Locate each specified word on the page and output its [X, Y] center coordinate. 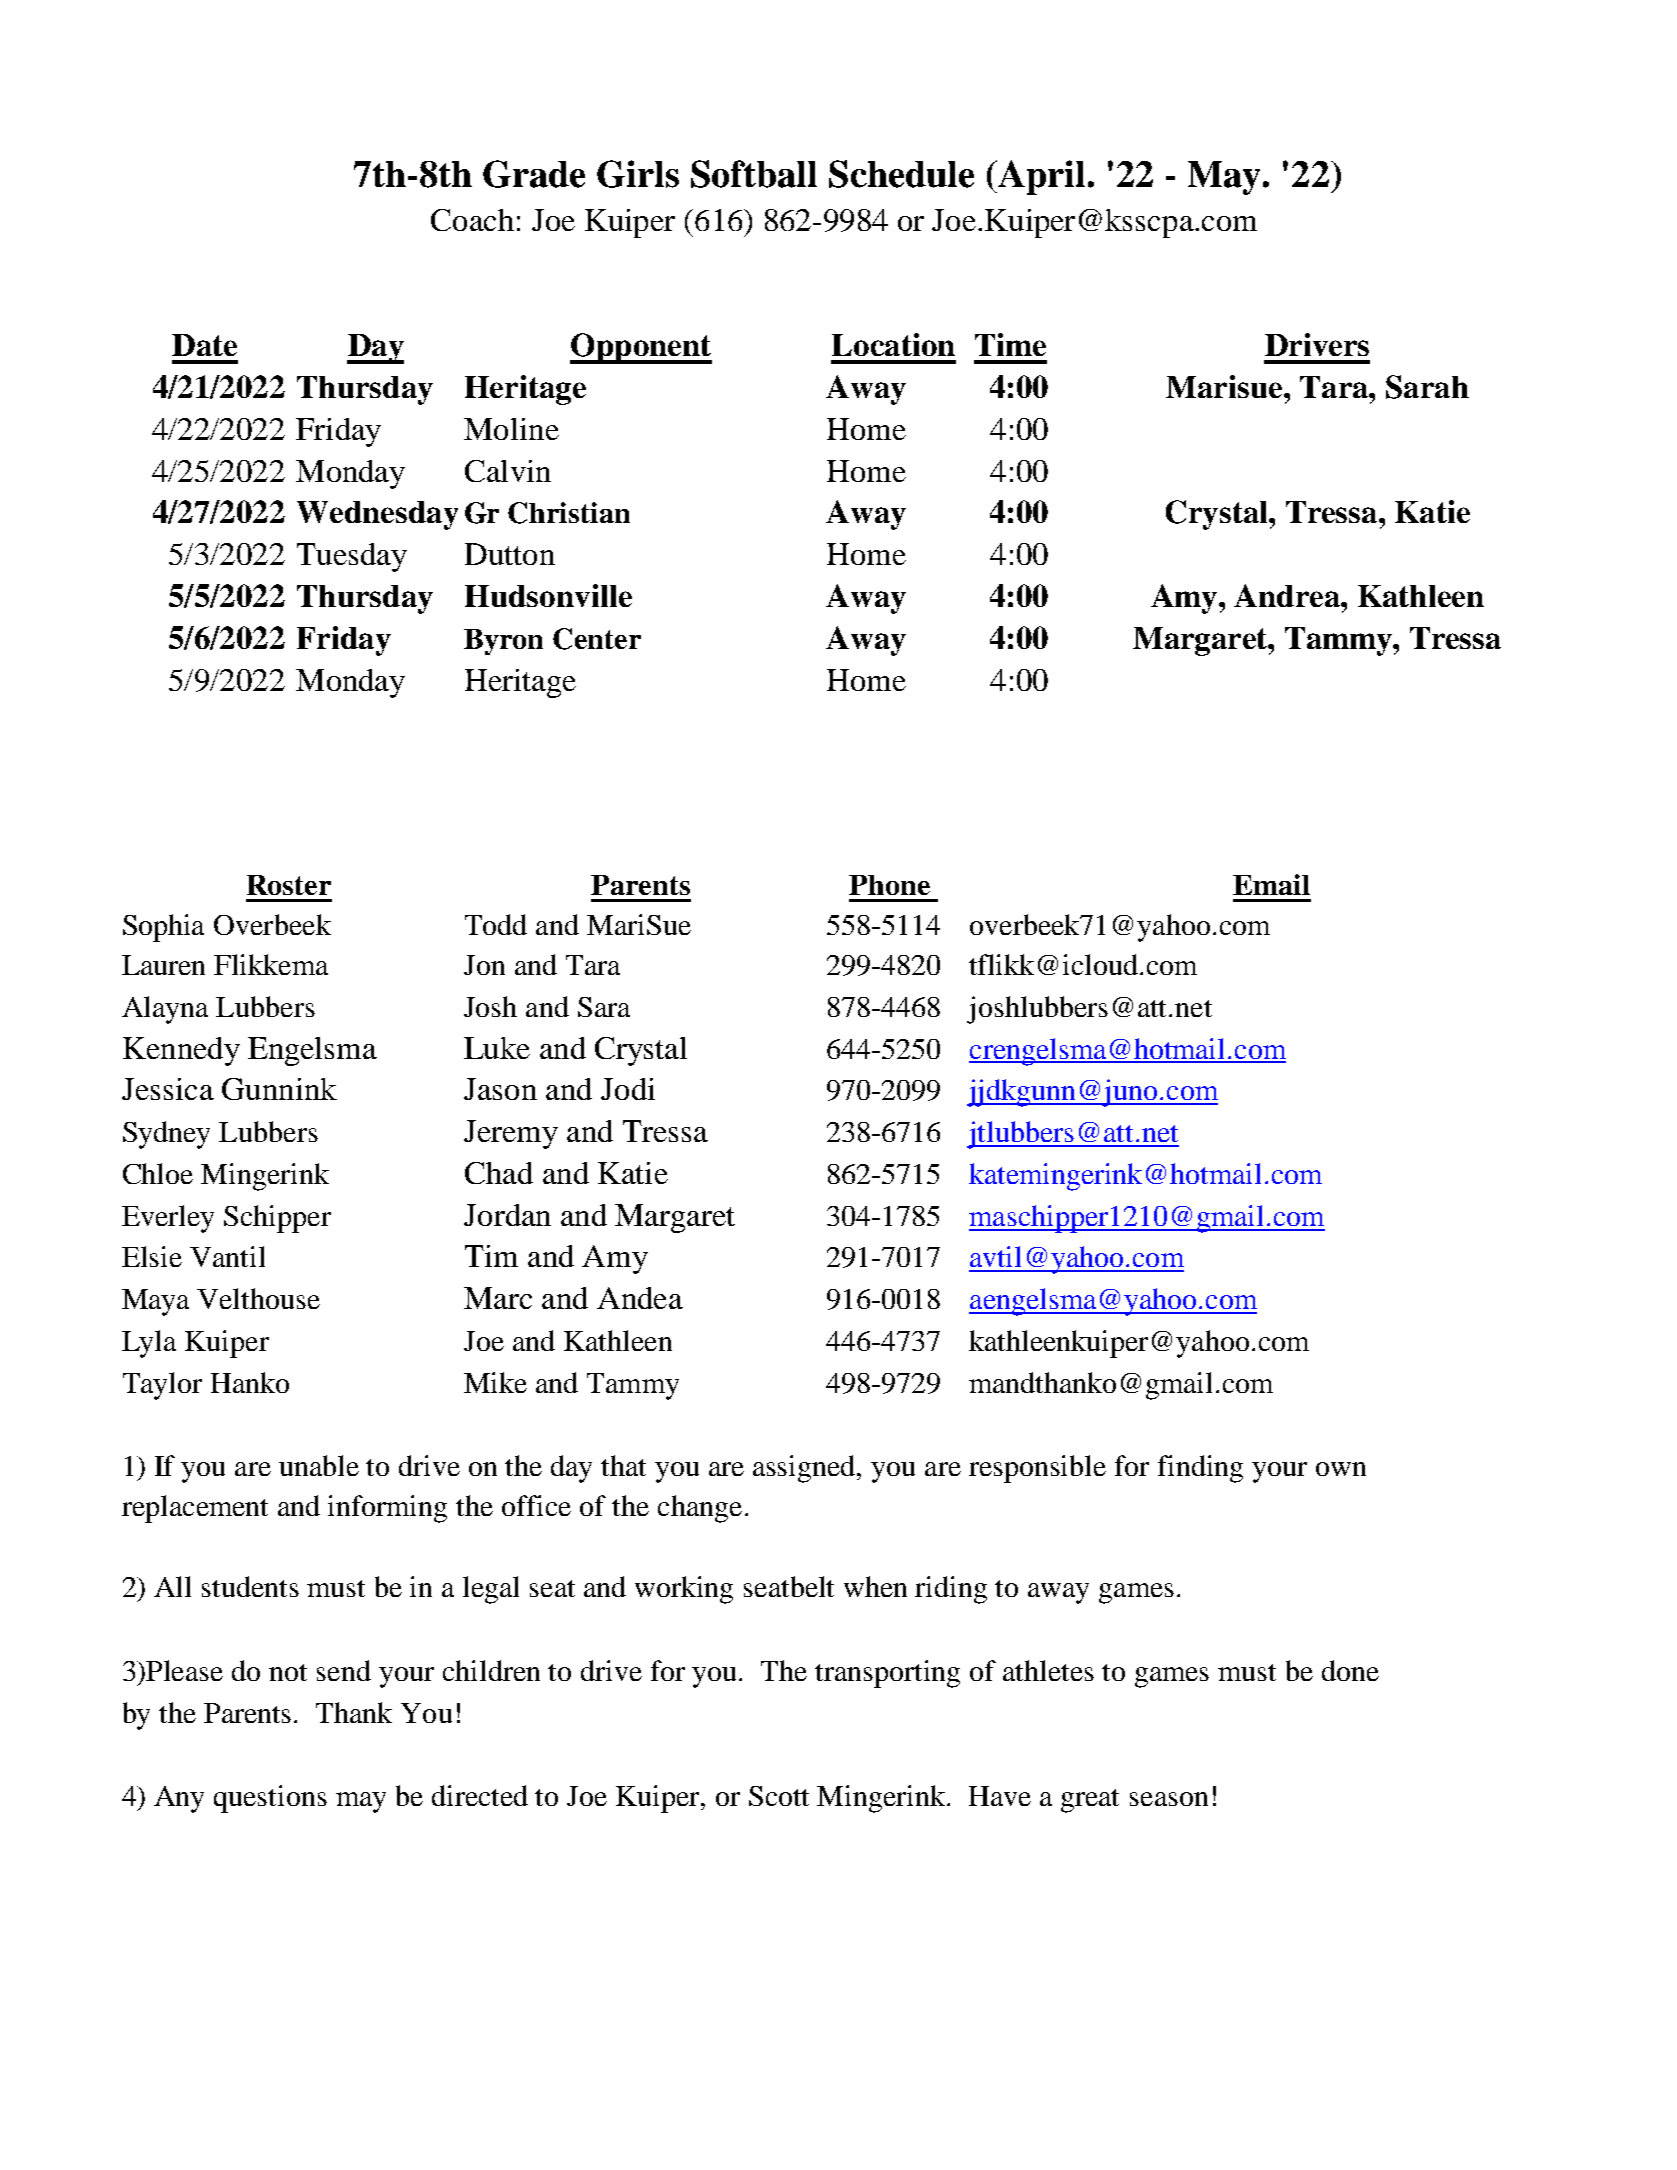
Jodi [628, 1089]
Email [1271, 884]
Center [597, 639]
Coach [472, 220]
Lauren [163, 965]
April [1040, 177]
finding [1200, 1469]
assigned [806, 1469]
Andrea [1288, 595]
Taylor [162, 1386]
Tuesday [352, 557]
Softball [754, 174]
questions [270, 1799]
